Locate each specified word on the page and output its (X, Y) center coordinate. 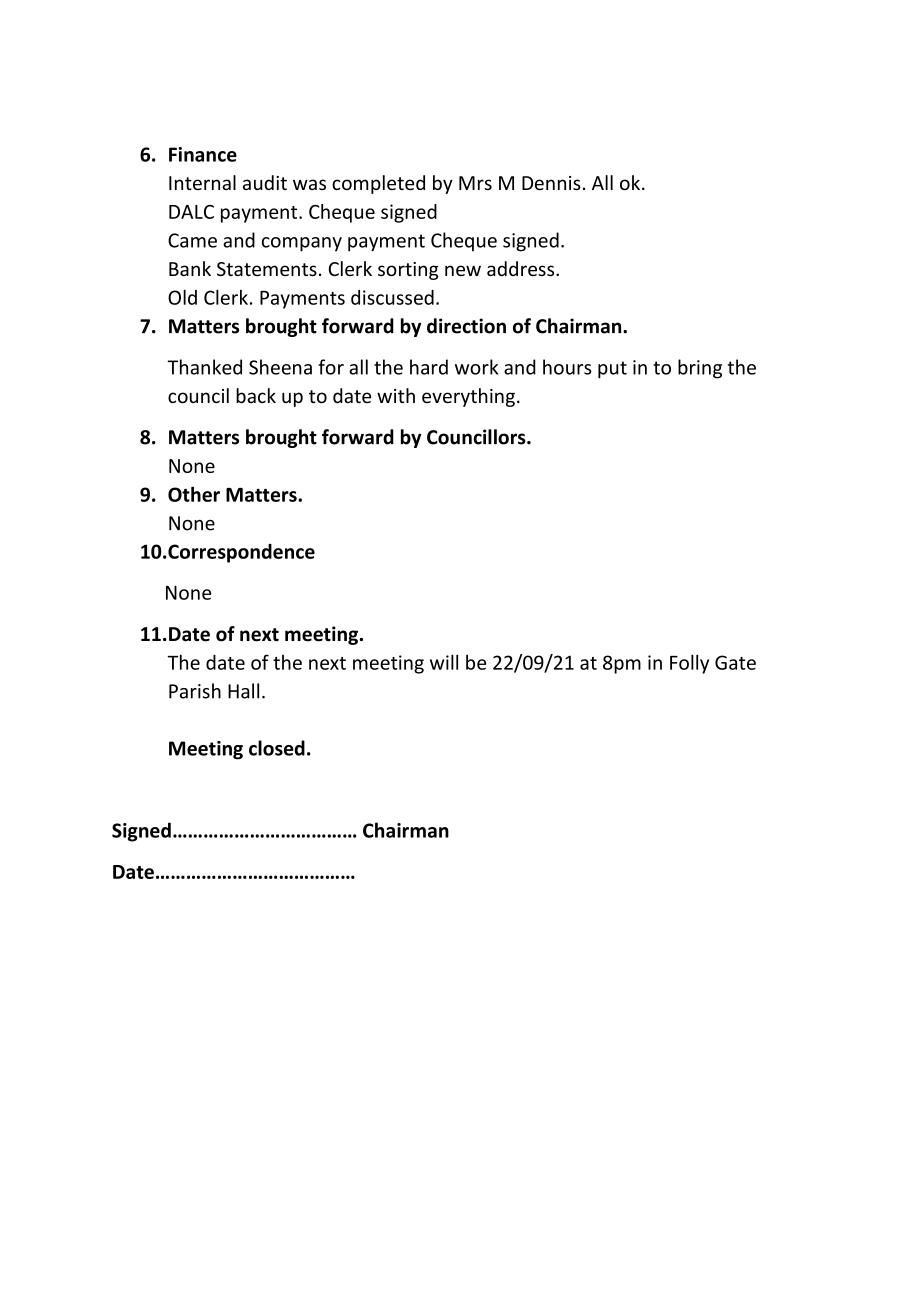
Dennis (551, 183)
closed (277, 748)
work (476, 367)
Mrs (475, 183)
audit (265, 182)
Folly (689, 664)
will (444, 662)
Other (194, 494)
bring (700, 369)
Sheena (280, 367)
